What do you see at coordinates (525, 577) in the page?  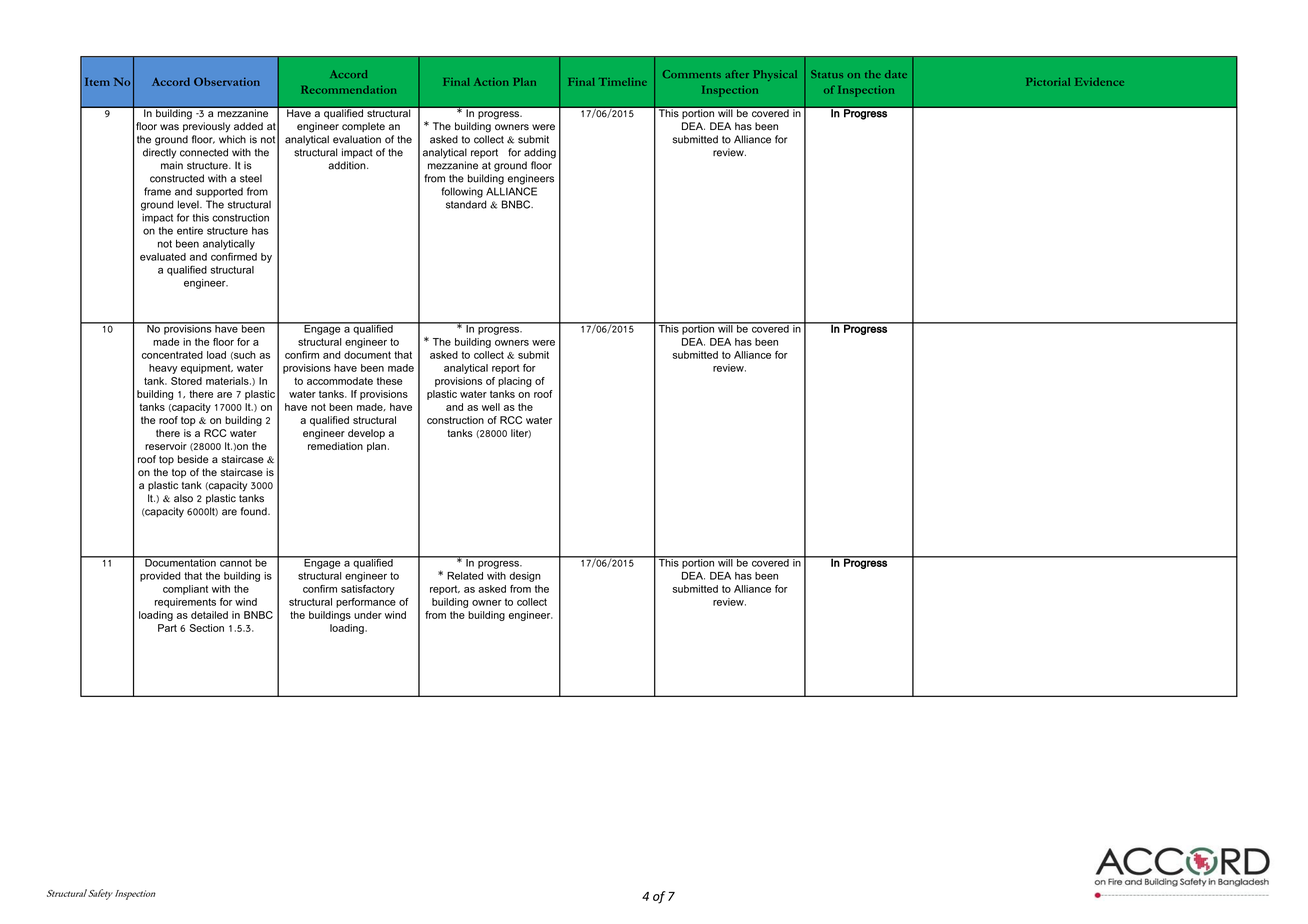 I see `design` at bounding box center [525, 577].
